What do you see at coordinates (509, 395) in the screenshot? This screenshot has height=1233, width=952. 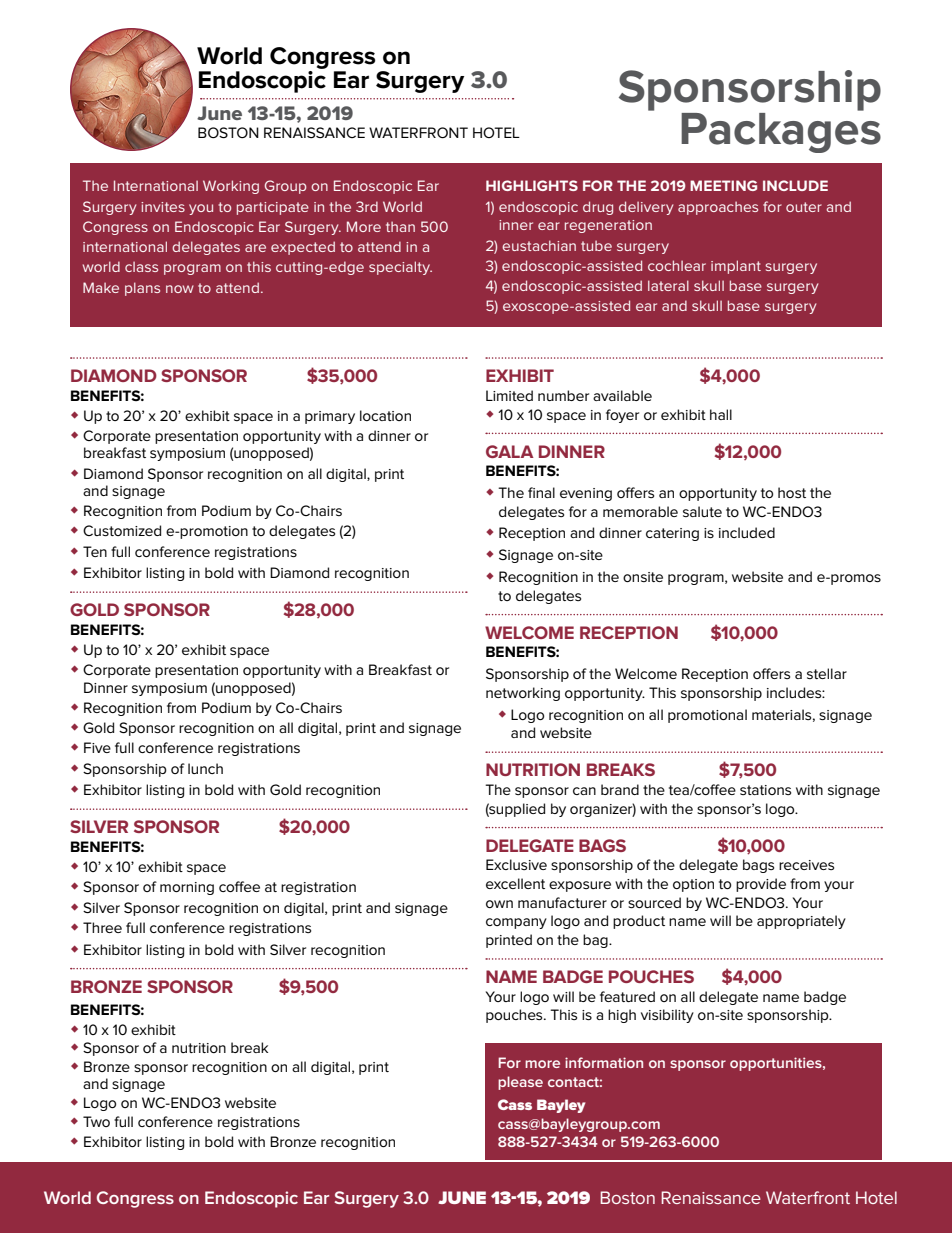 I see `Limited` at bounding box center [509, 395].
